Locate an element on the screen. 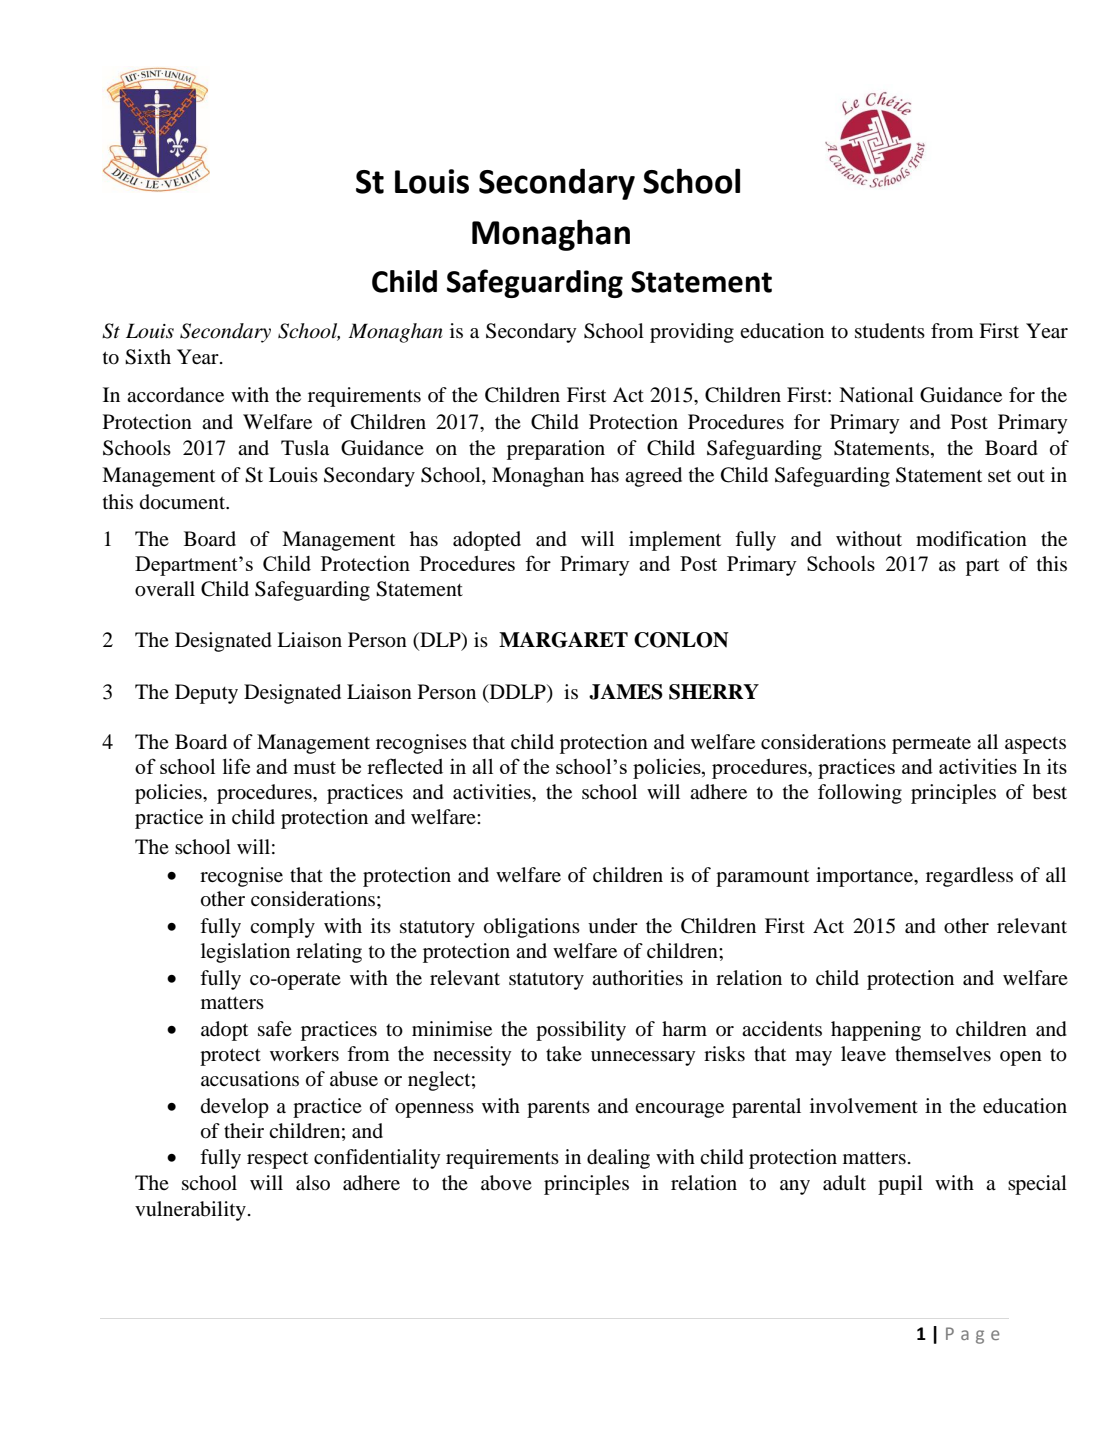 This screenshot has height=1434, width=1108. comply is located at coordinates (282, 928).
